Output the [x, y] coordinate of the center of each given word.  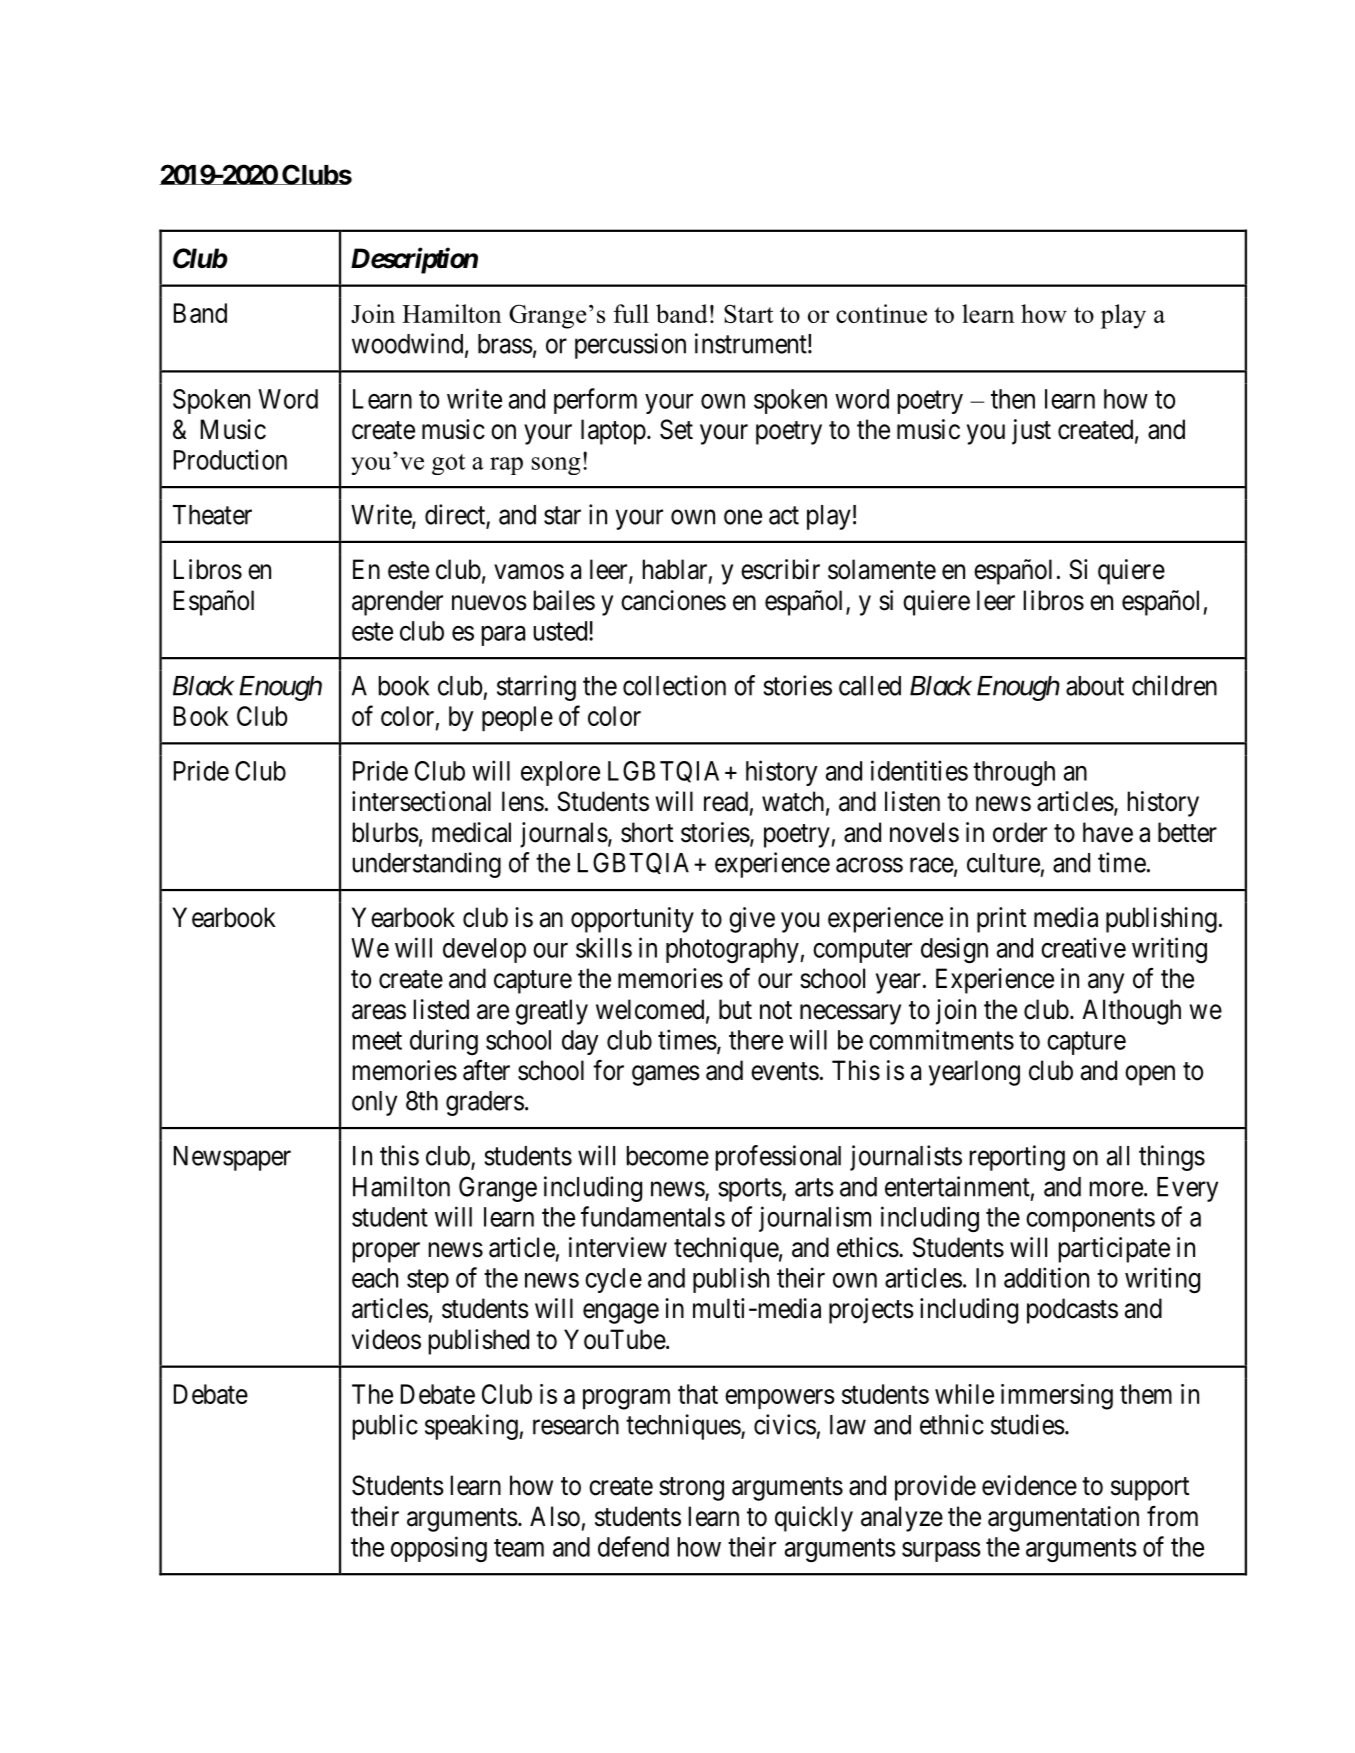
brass [505, 344]
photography [733, 951]
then [1013, 399]
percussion [630, 346]
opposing [439, 1549]
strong [691, 1489]
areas [379, 1012]
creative [1083, 947]
